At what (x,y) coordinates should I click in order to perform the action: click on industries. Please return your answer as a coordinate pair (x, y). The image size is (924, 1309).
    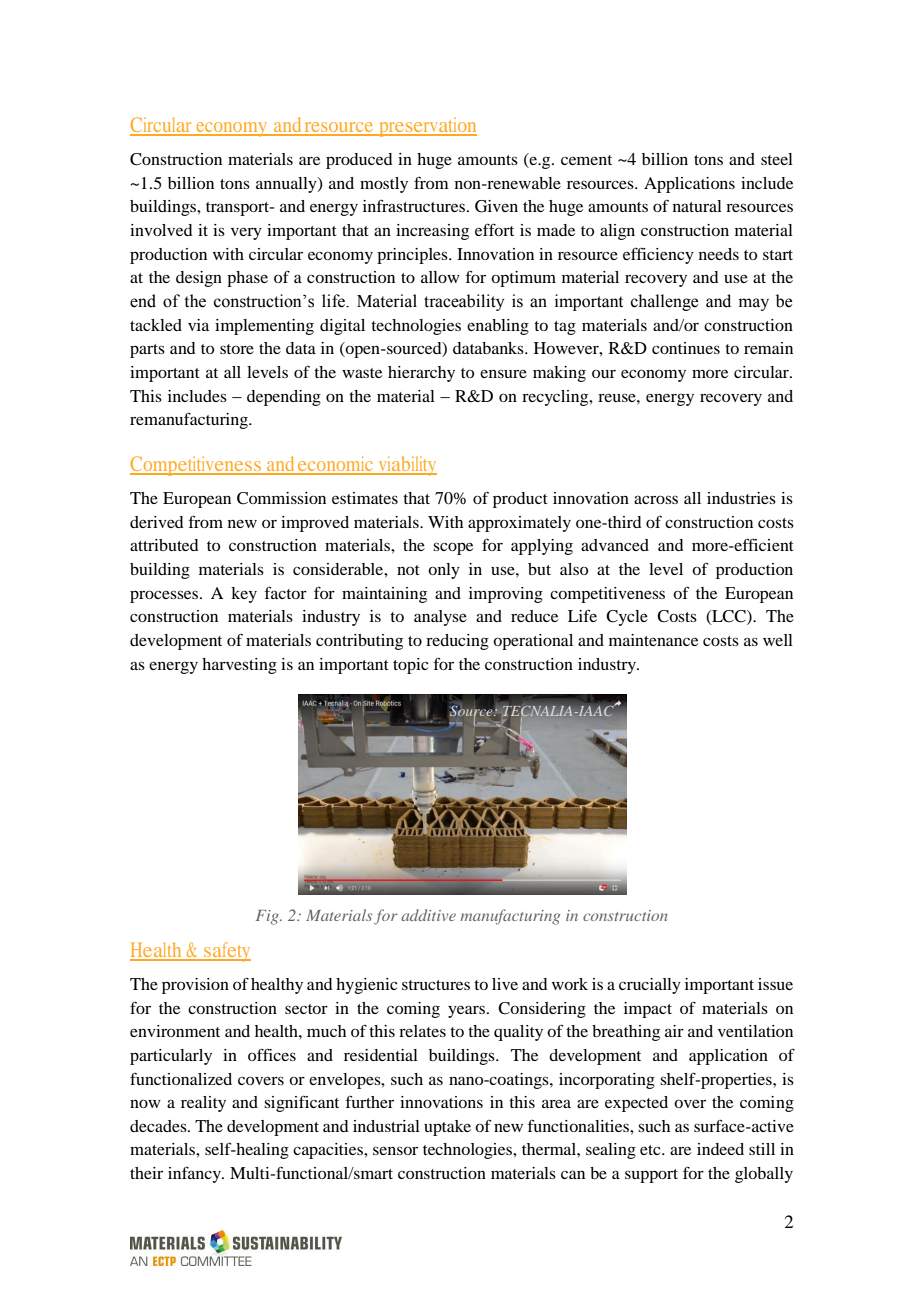
    Looking at the image, I should click on (741, 498).
